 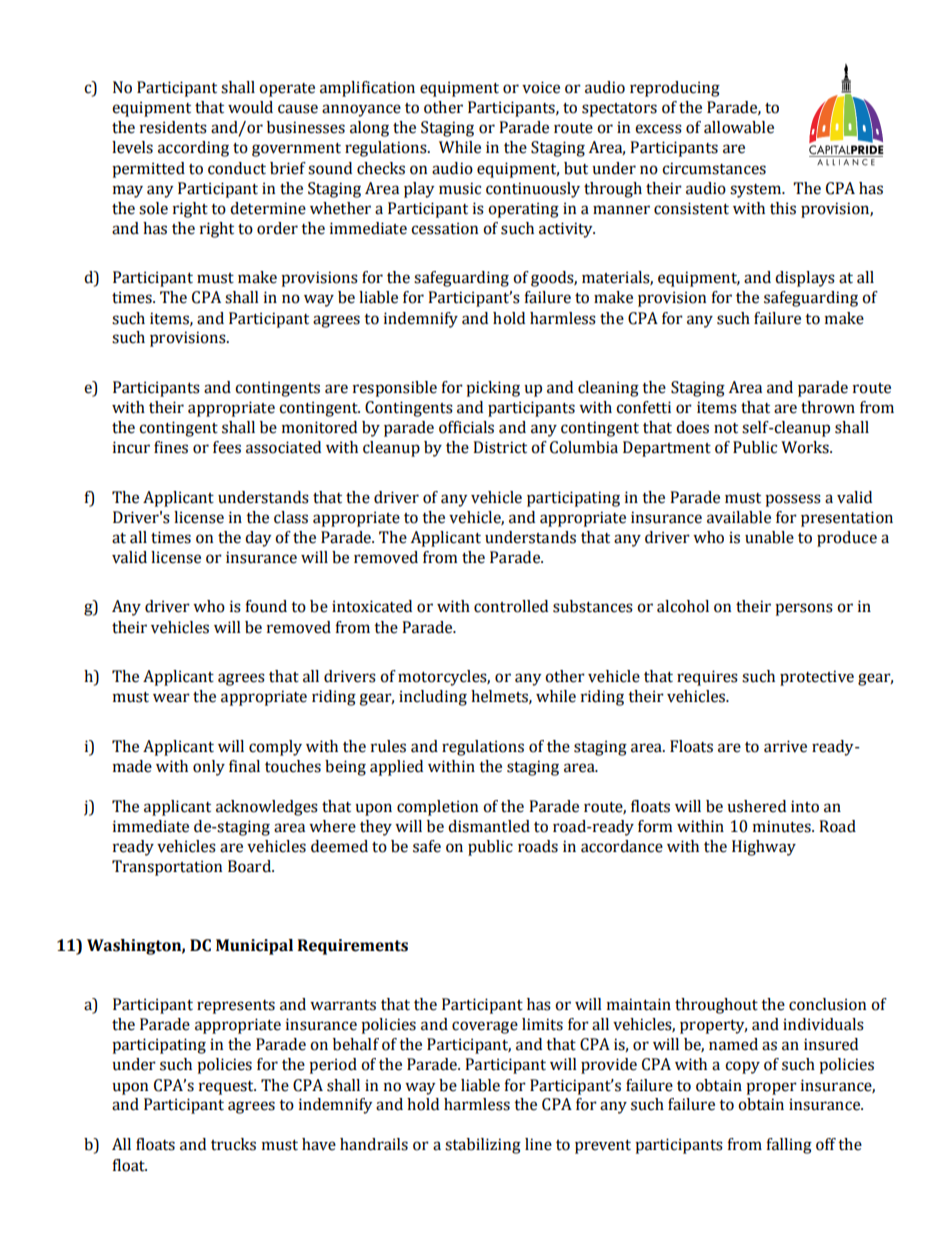 I want to click on controlled, so click(x=511, y=606).
